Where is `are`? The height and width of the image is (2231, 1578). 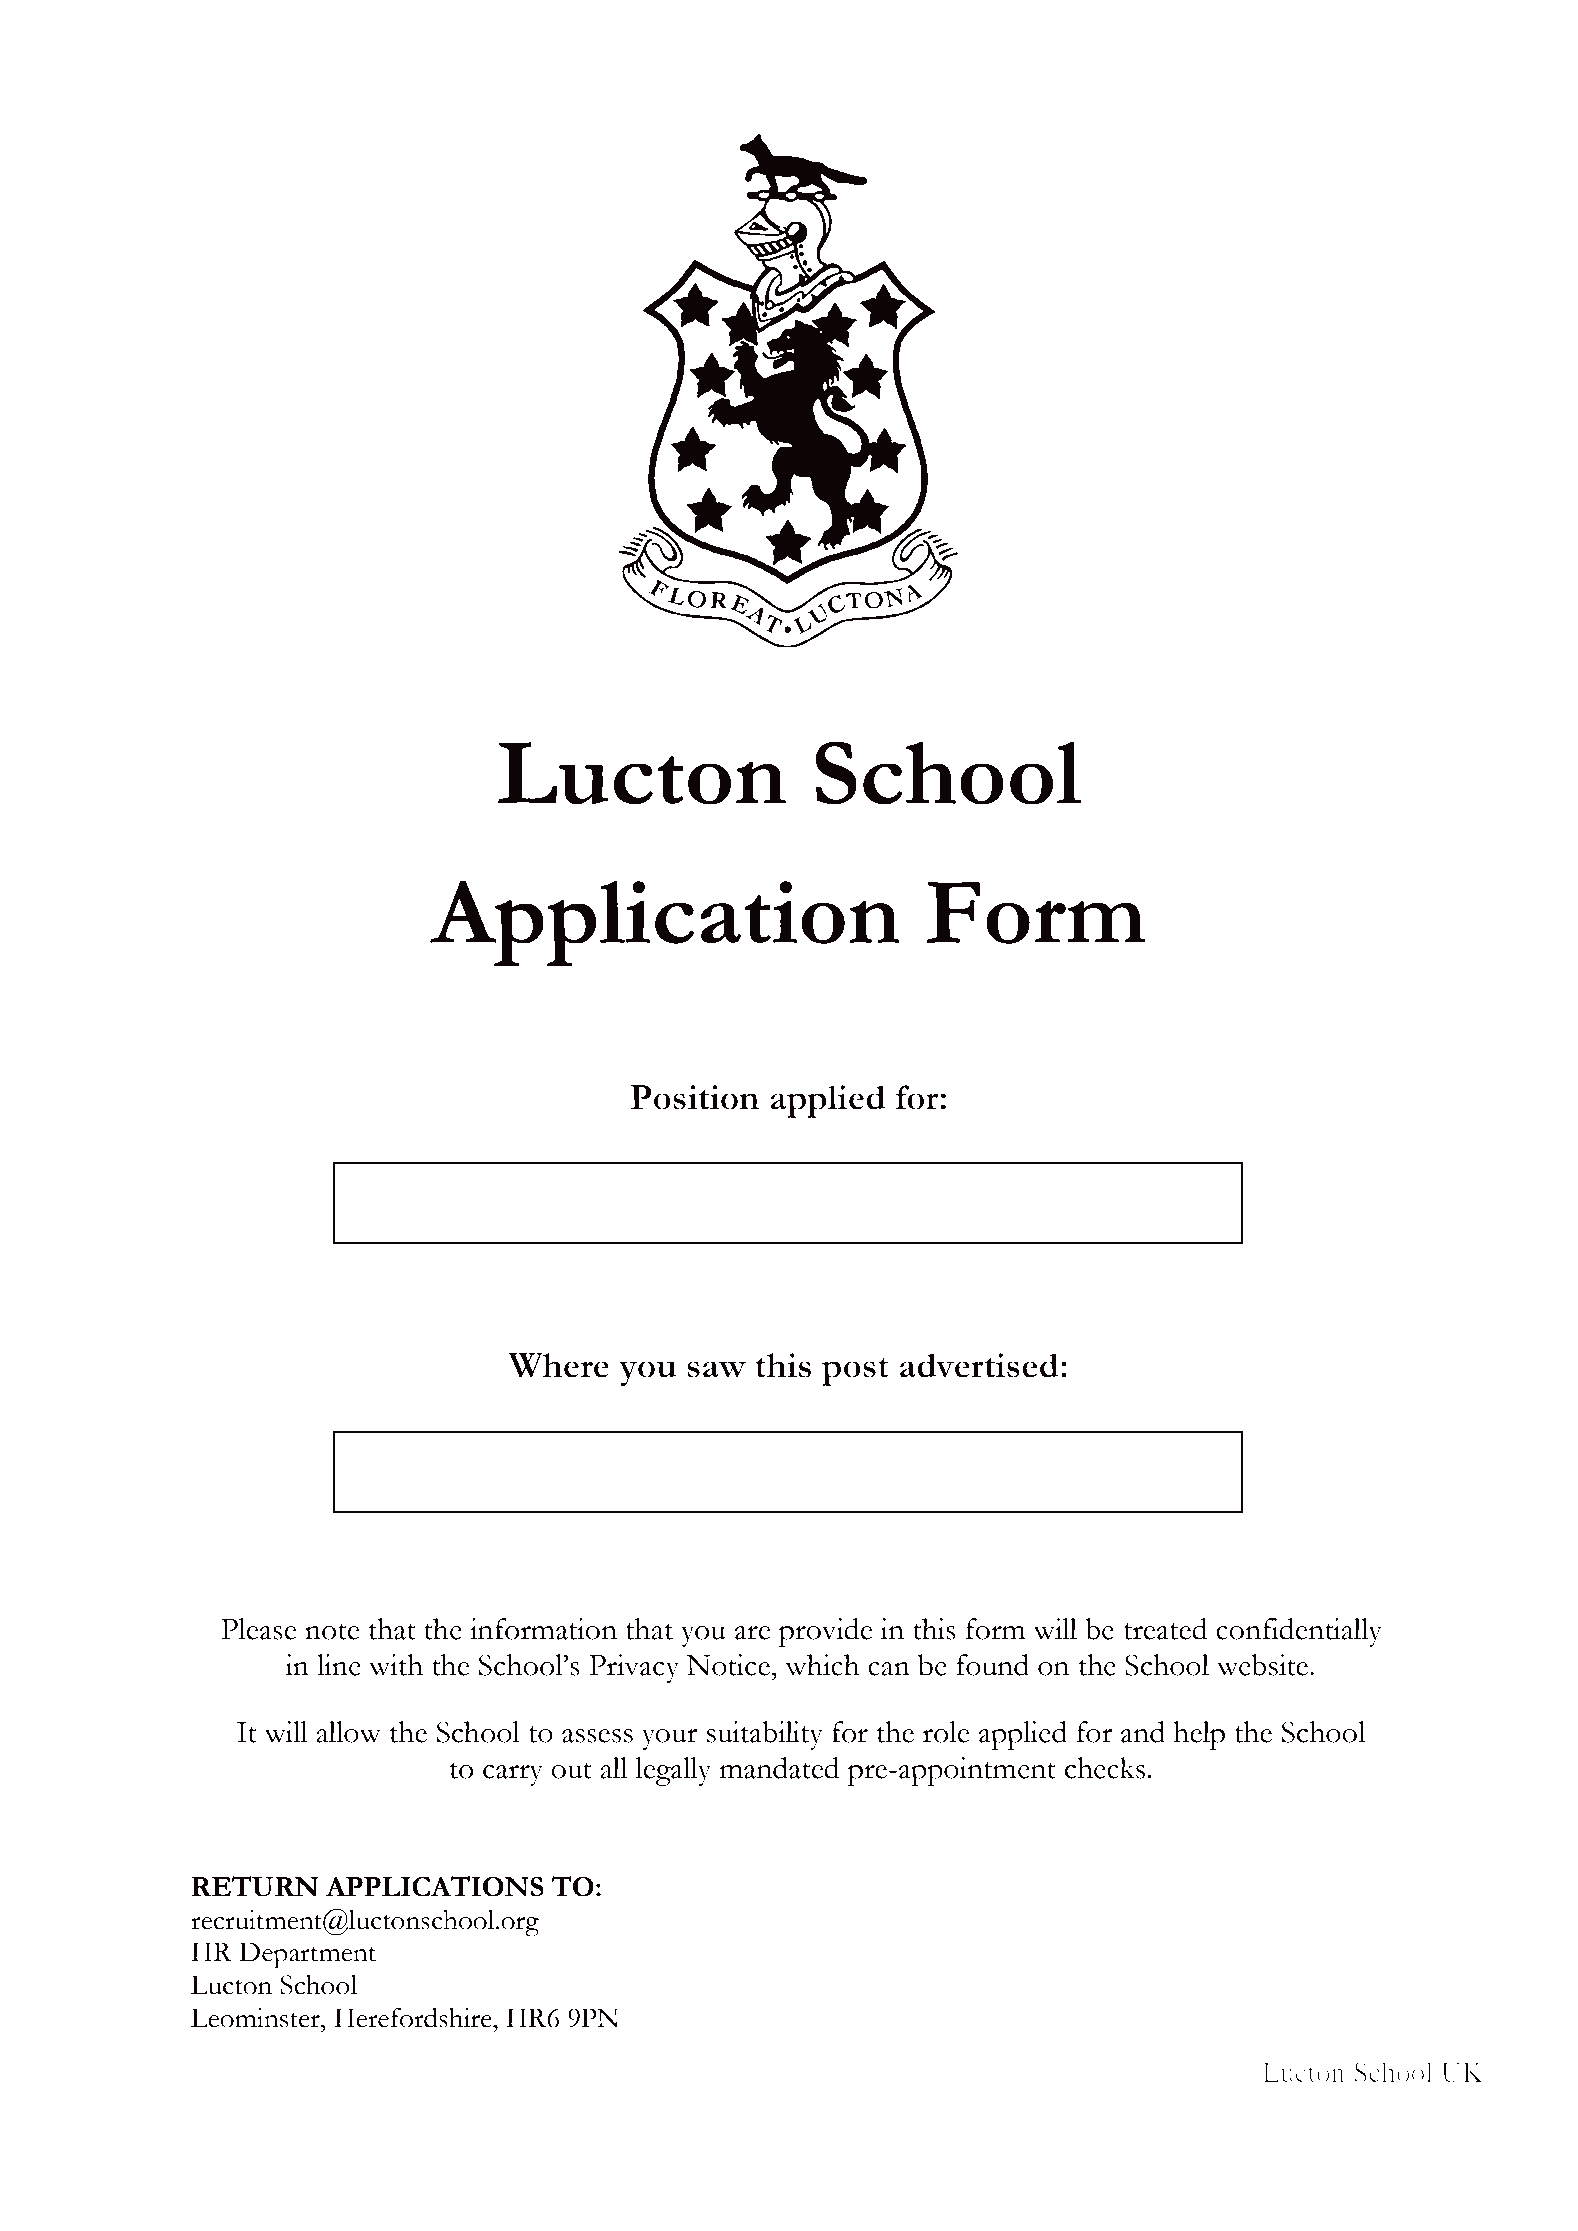 are is located at coordinates (753, 1633).
